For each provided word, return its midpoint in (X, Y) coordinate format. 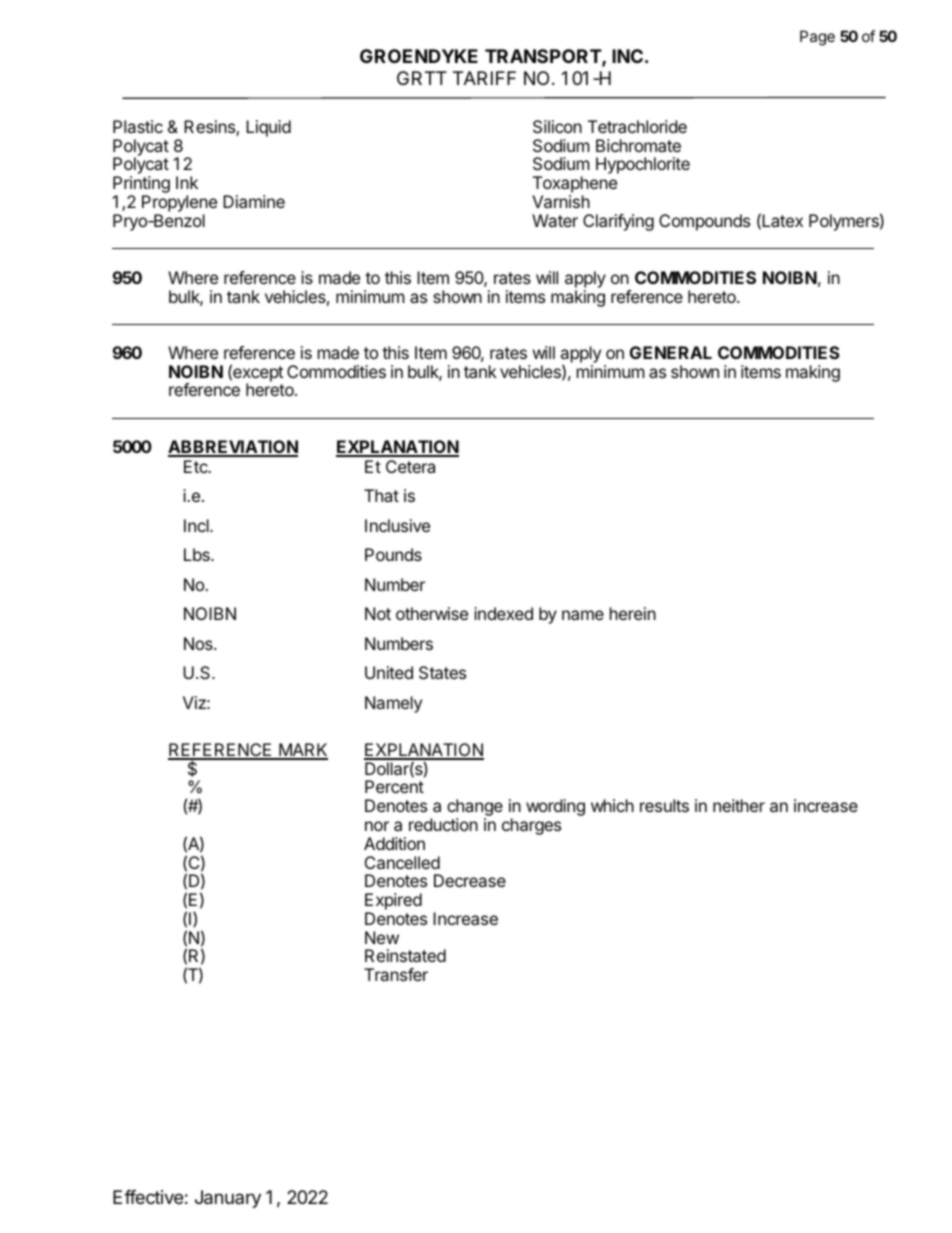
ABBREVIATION (233, 448)
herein (633, 613)
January (228, 1199)
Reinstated (405, 955)
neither (739, 805)
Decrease (470, 880)
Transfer (396, 974)
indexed (503, 613)
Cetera (410, 466)
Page (817, 38)
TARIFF (484, 78)
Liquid (268, 128)
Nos (199, 643)
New (382, 937)
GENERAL (671, 352)
